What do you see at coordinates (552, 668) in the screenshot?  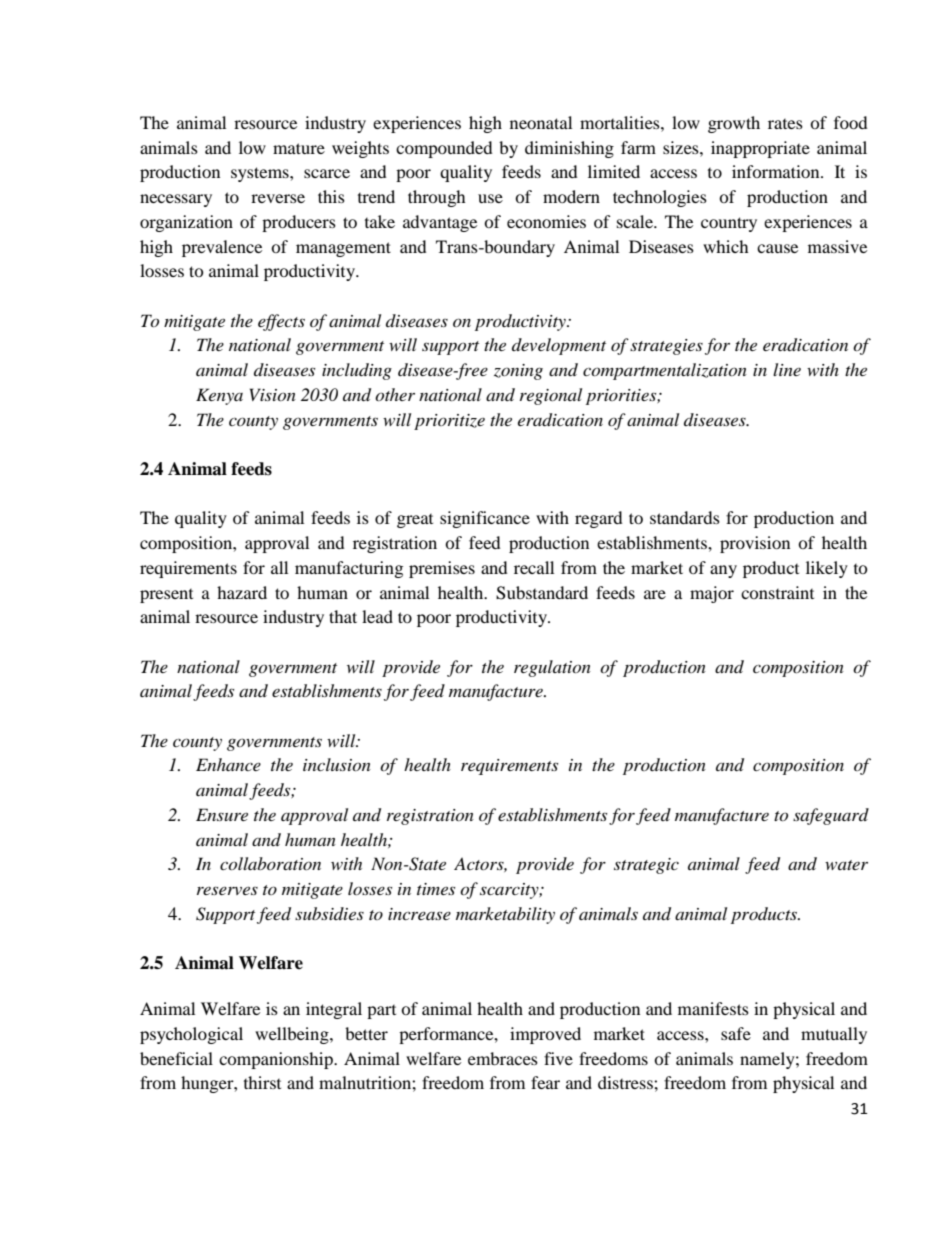 I see `regulation` at bounding box center [552, 668].
